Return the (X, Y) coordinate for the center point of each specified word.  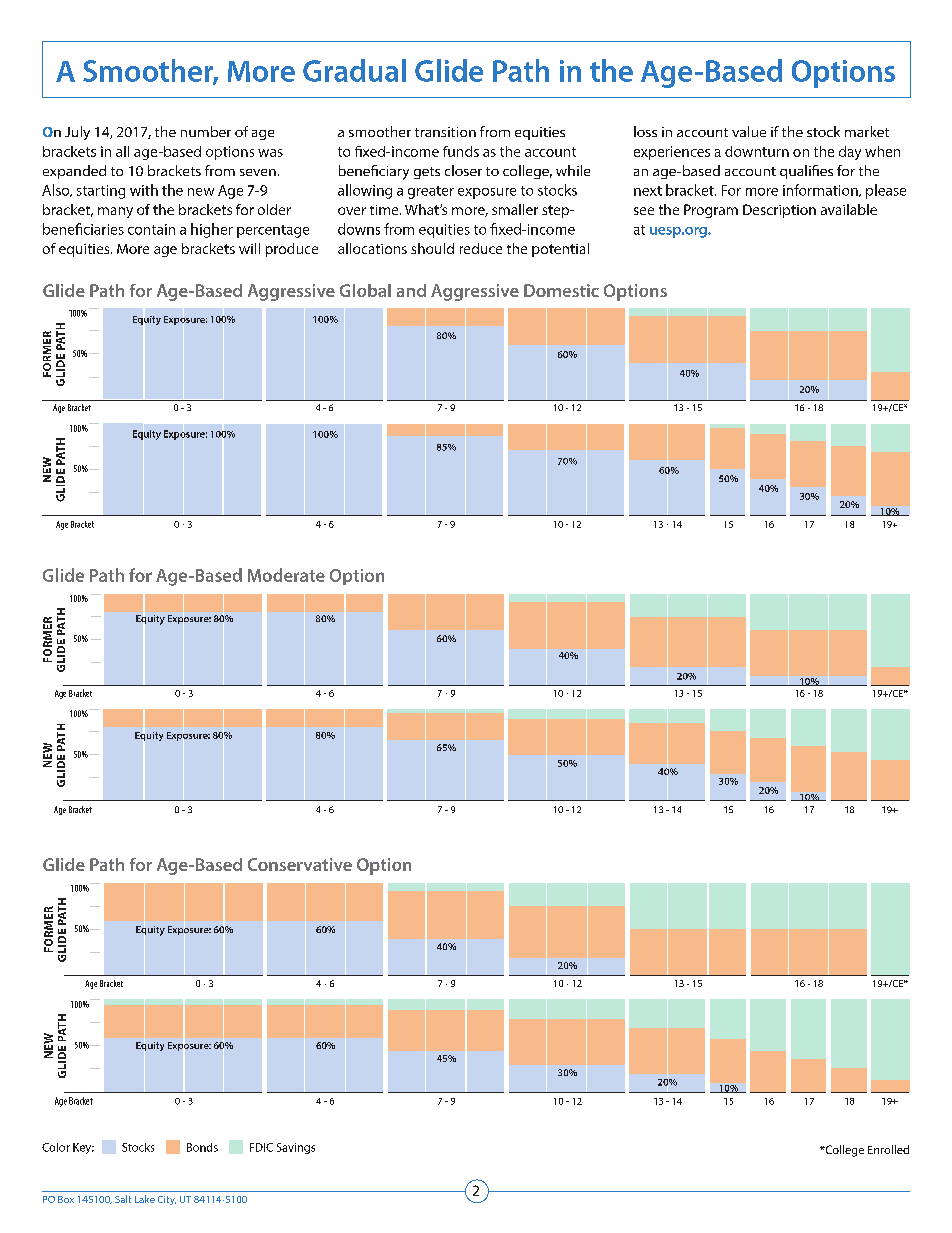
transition (445, 132)
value (749, 131)
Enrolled (888, 1149)
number (206, 131)
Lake (145, 1199)
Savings (296, 1148)
